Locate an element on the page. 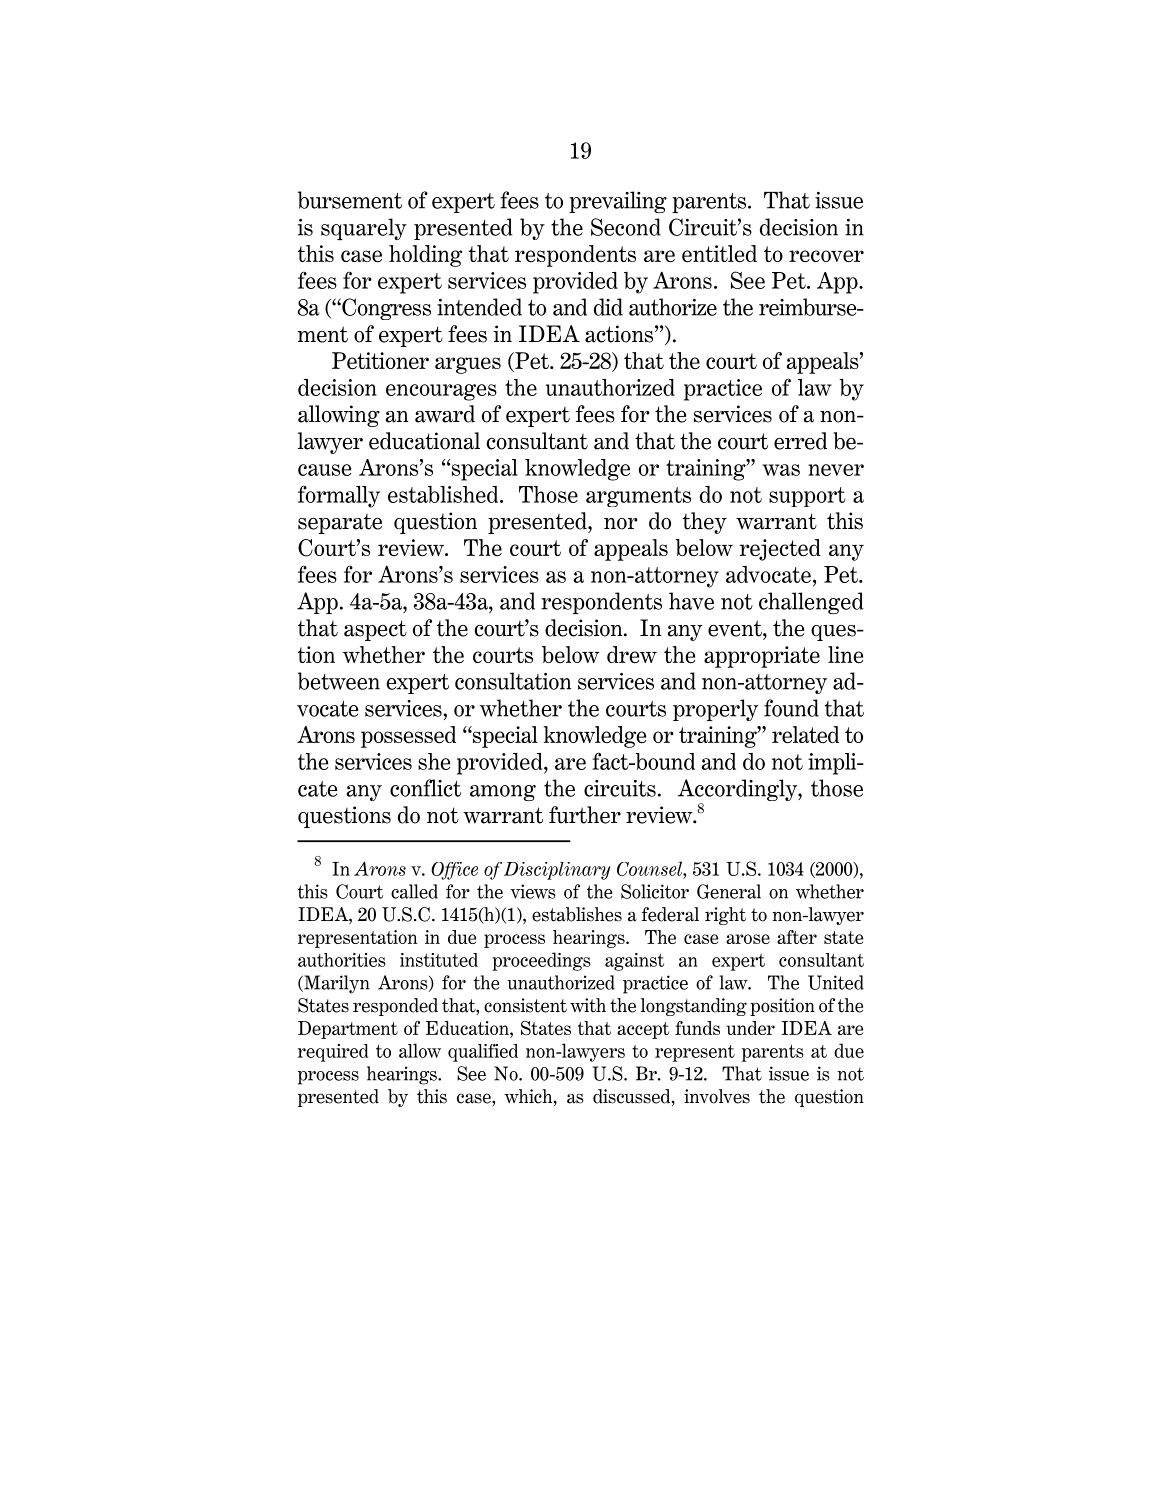  Second is located at coordinates (626, 227).
